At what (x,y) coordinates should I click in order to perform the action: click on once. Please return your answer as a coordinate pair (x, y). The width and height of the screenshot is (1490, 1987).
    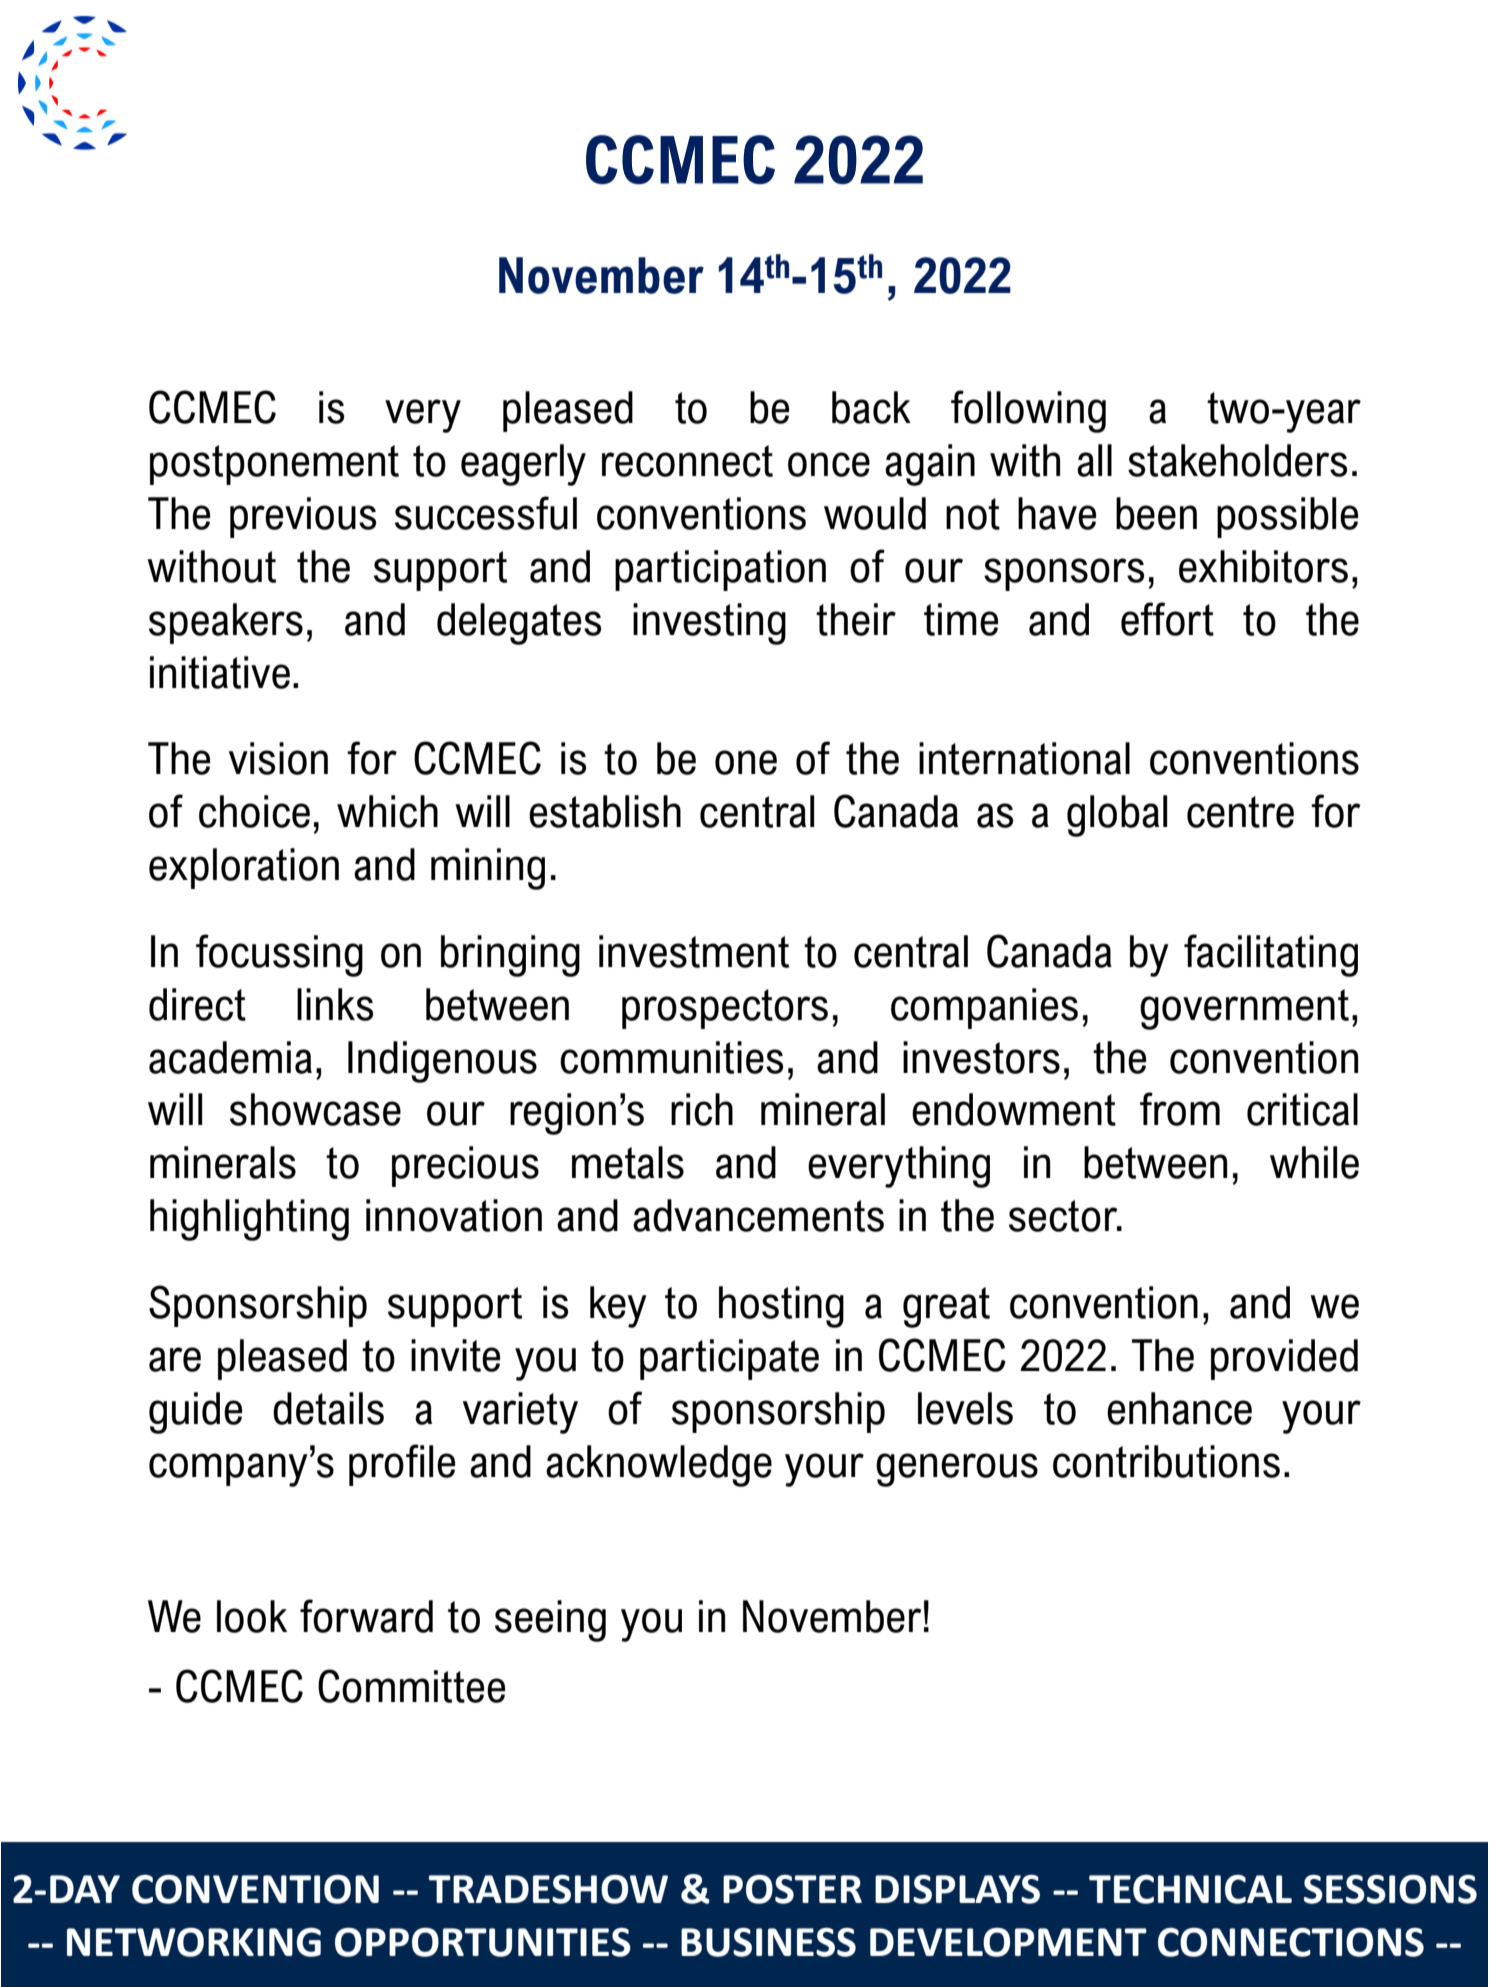
    Looking at the image, I should click on (829, 464).
